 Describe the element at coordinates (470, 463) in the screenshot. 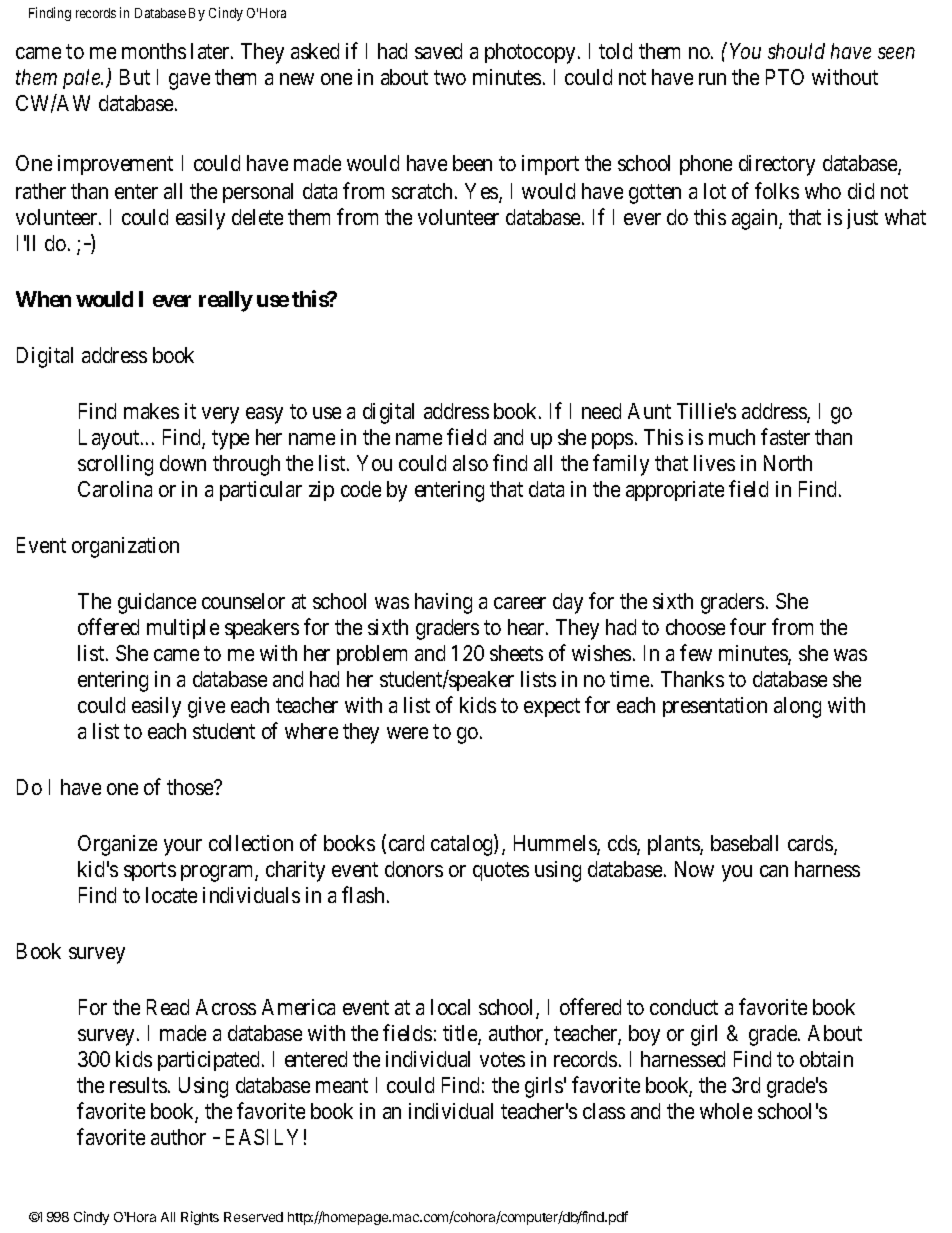

I see `also` at that location.
